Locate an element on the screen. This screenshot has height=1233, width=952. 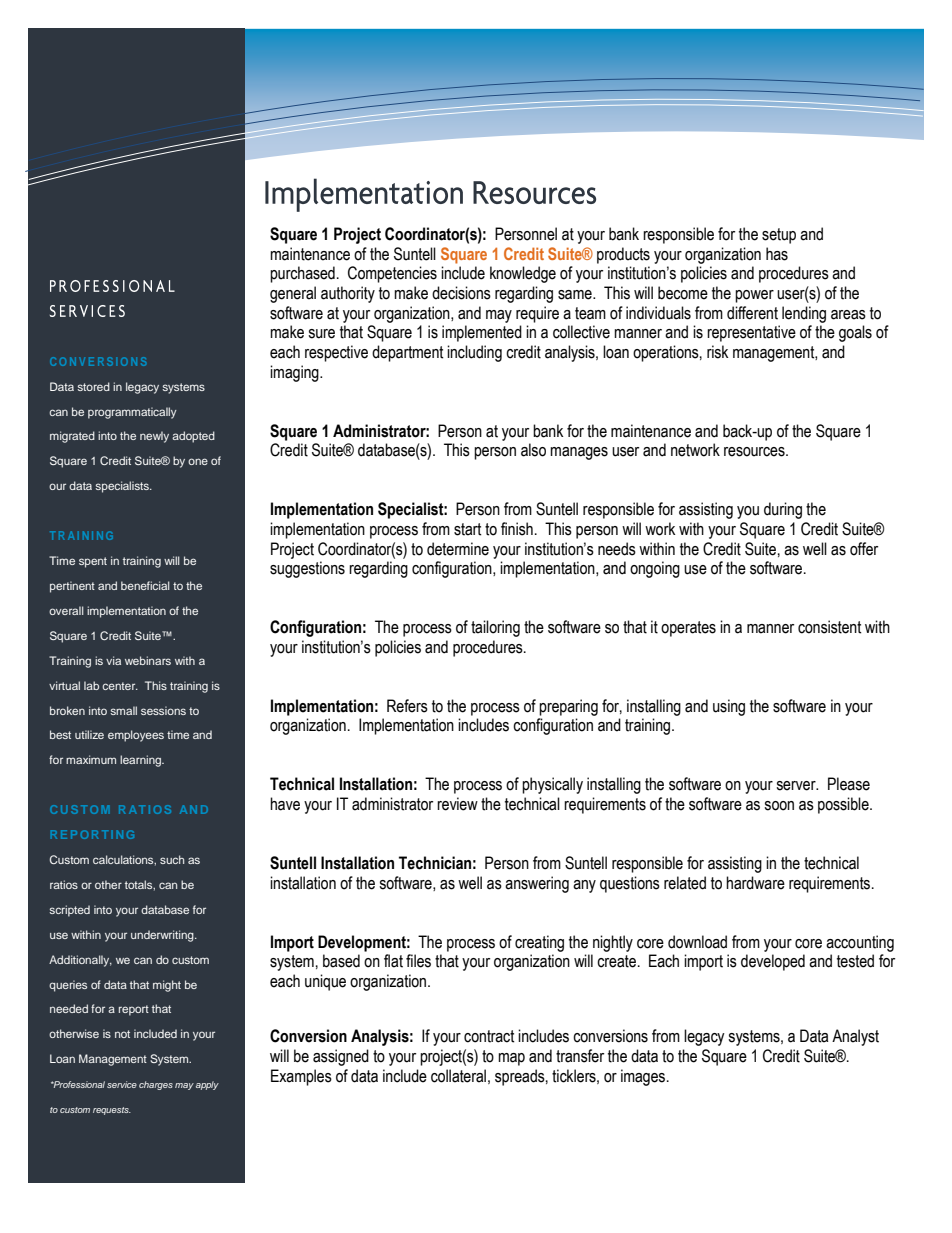
hardware is located at coordinates (755, 883).
